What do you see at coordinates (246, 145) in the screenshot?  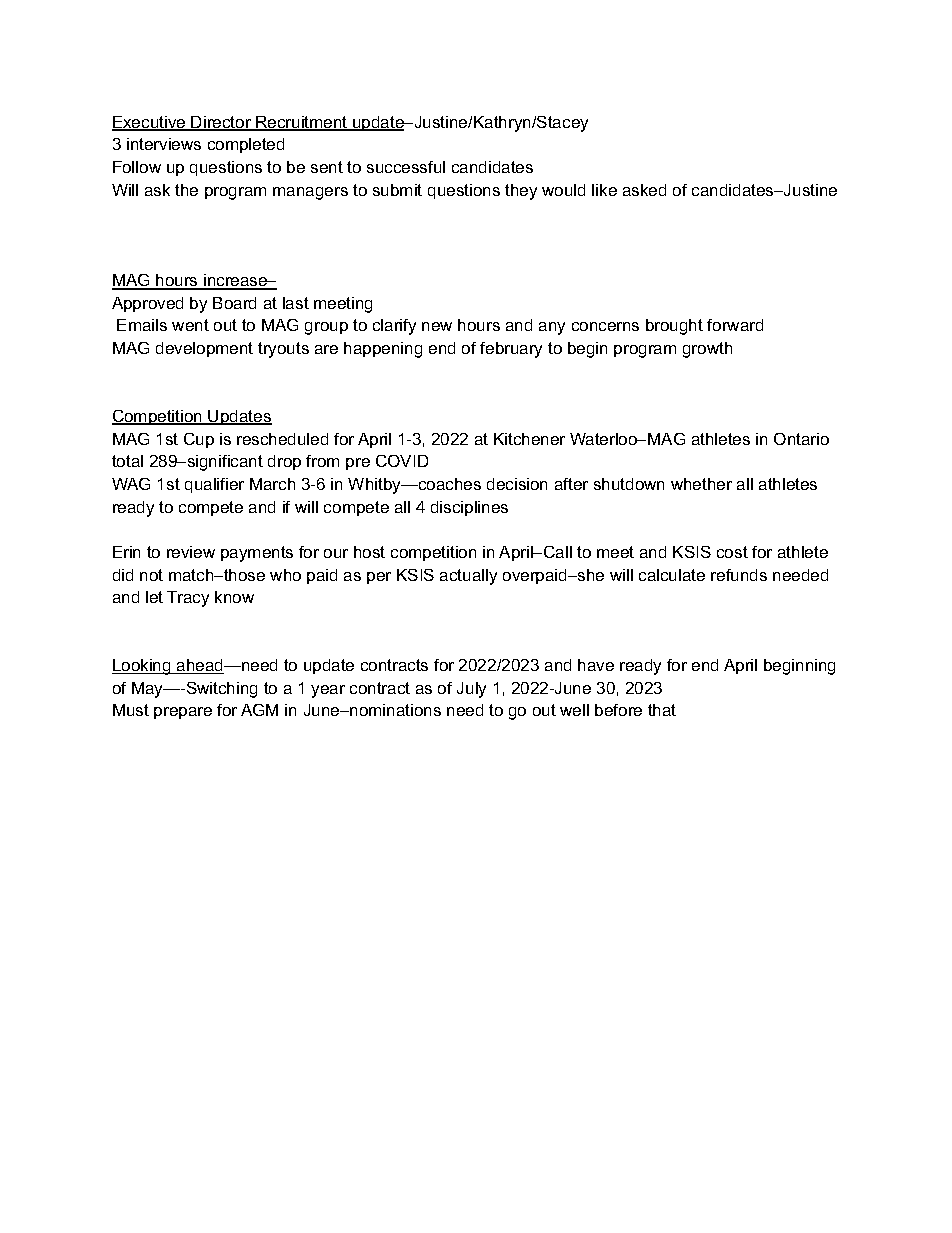 I see `completed` at bounding box center [246, 145].
